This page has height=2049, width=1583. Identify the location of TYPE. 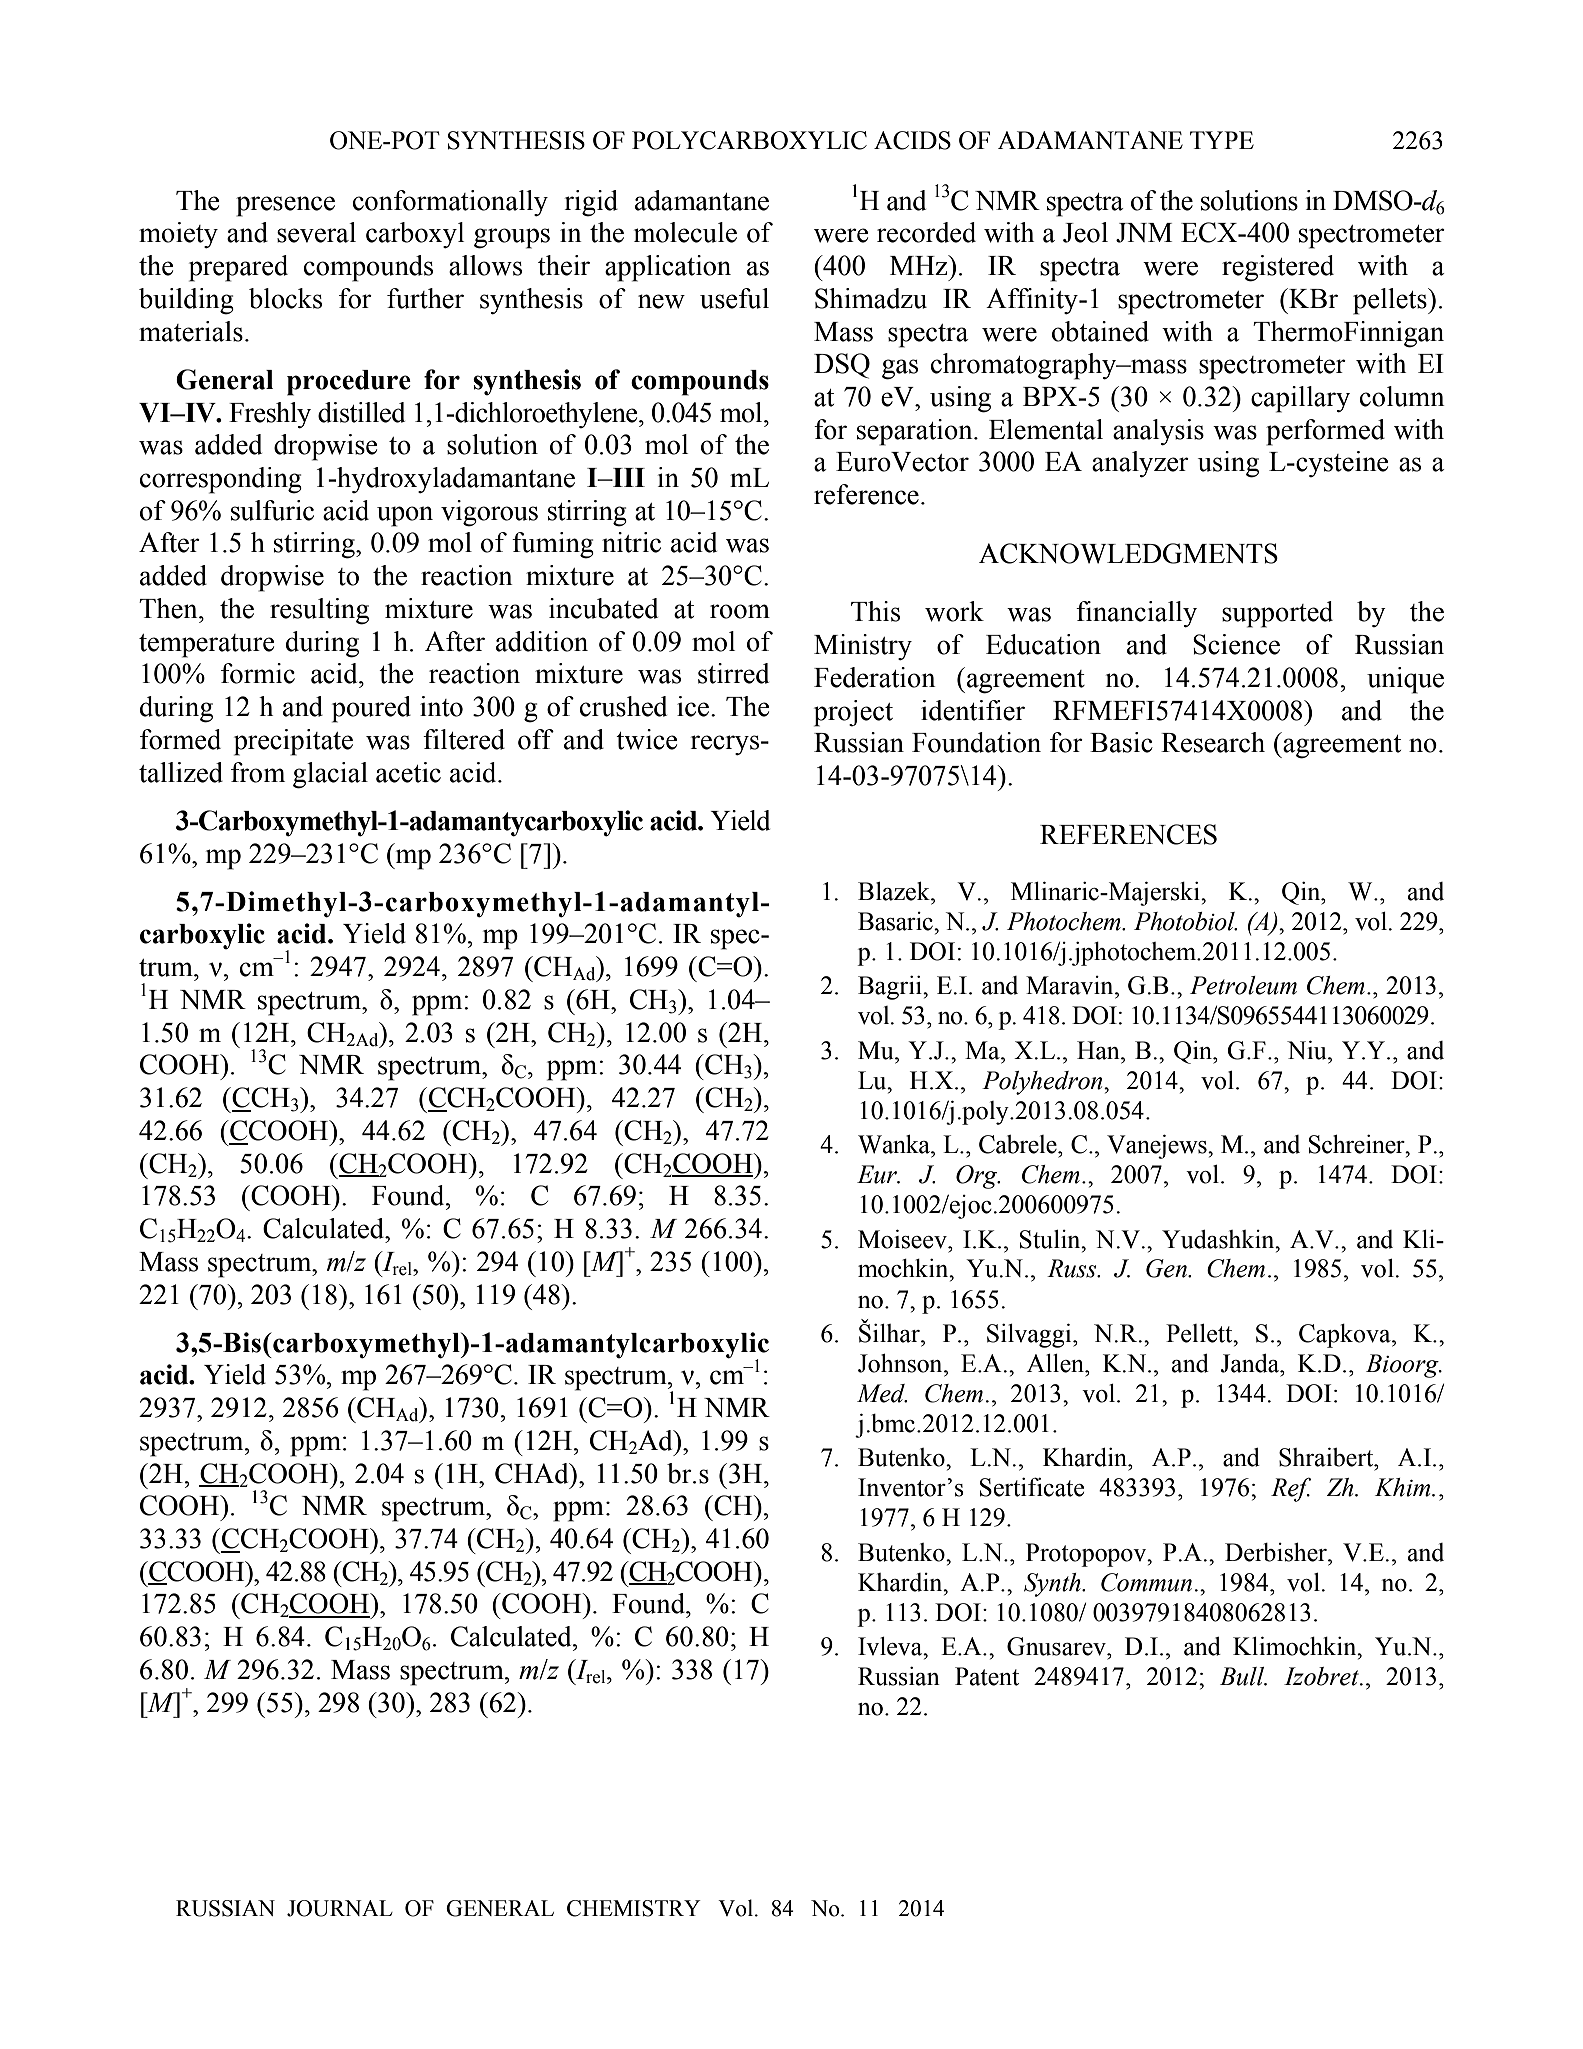
(1222, 140).
